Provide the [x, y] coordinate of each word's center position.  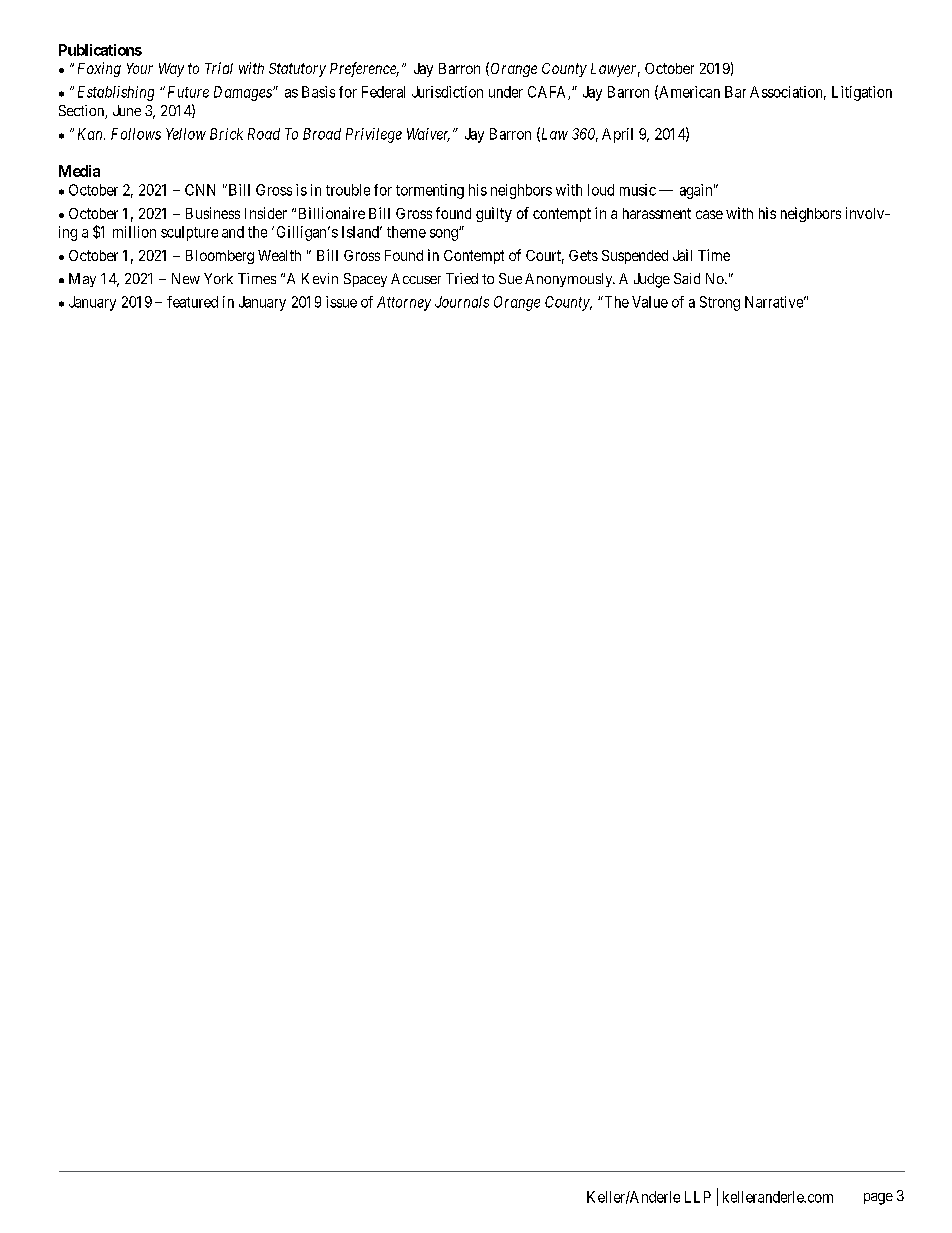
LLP [698, 1197]
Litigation [862, 93]
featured [192, 302]
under [506, 92]
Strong [720, 303]
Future [188, 92]
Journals [462, 302]
